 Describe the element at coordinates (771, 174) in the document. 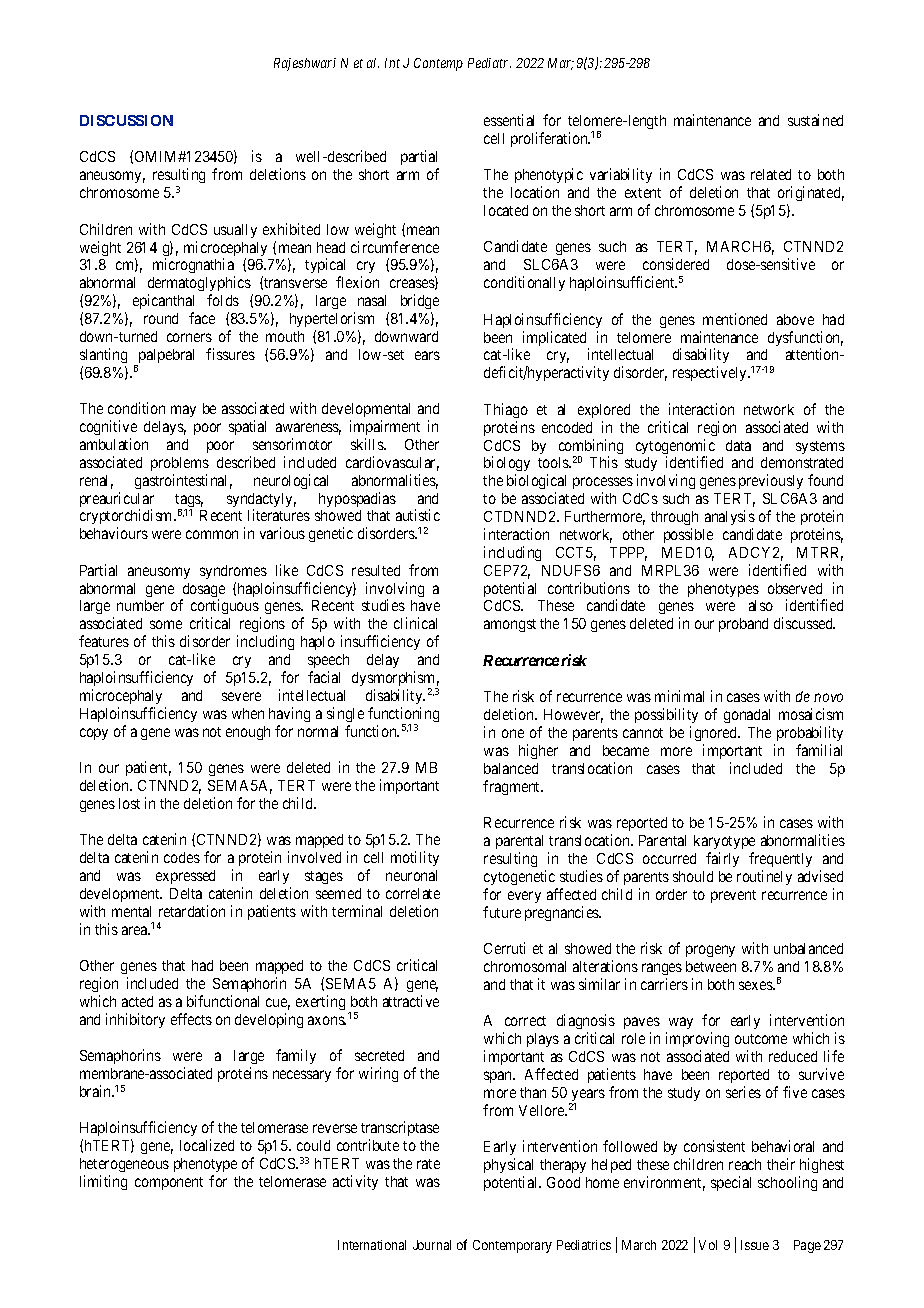

I see `related` at that location.
